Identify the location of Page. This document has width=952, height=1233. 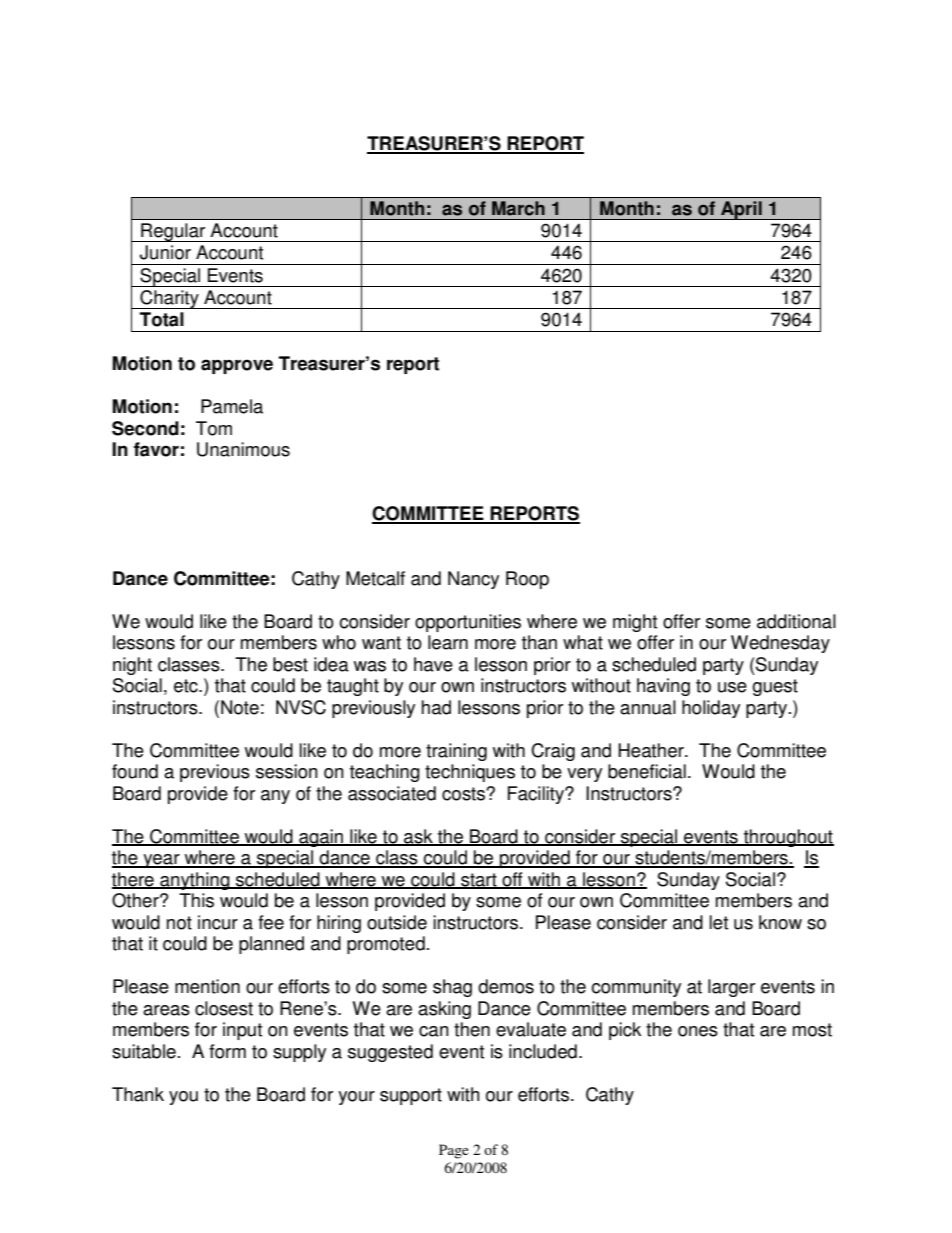
(454, 1151).
